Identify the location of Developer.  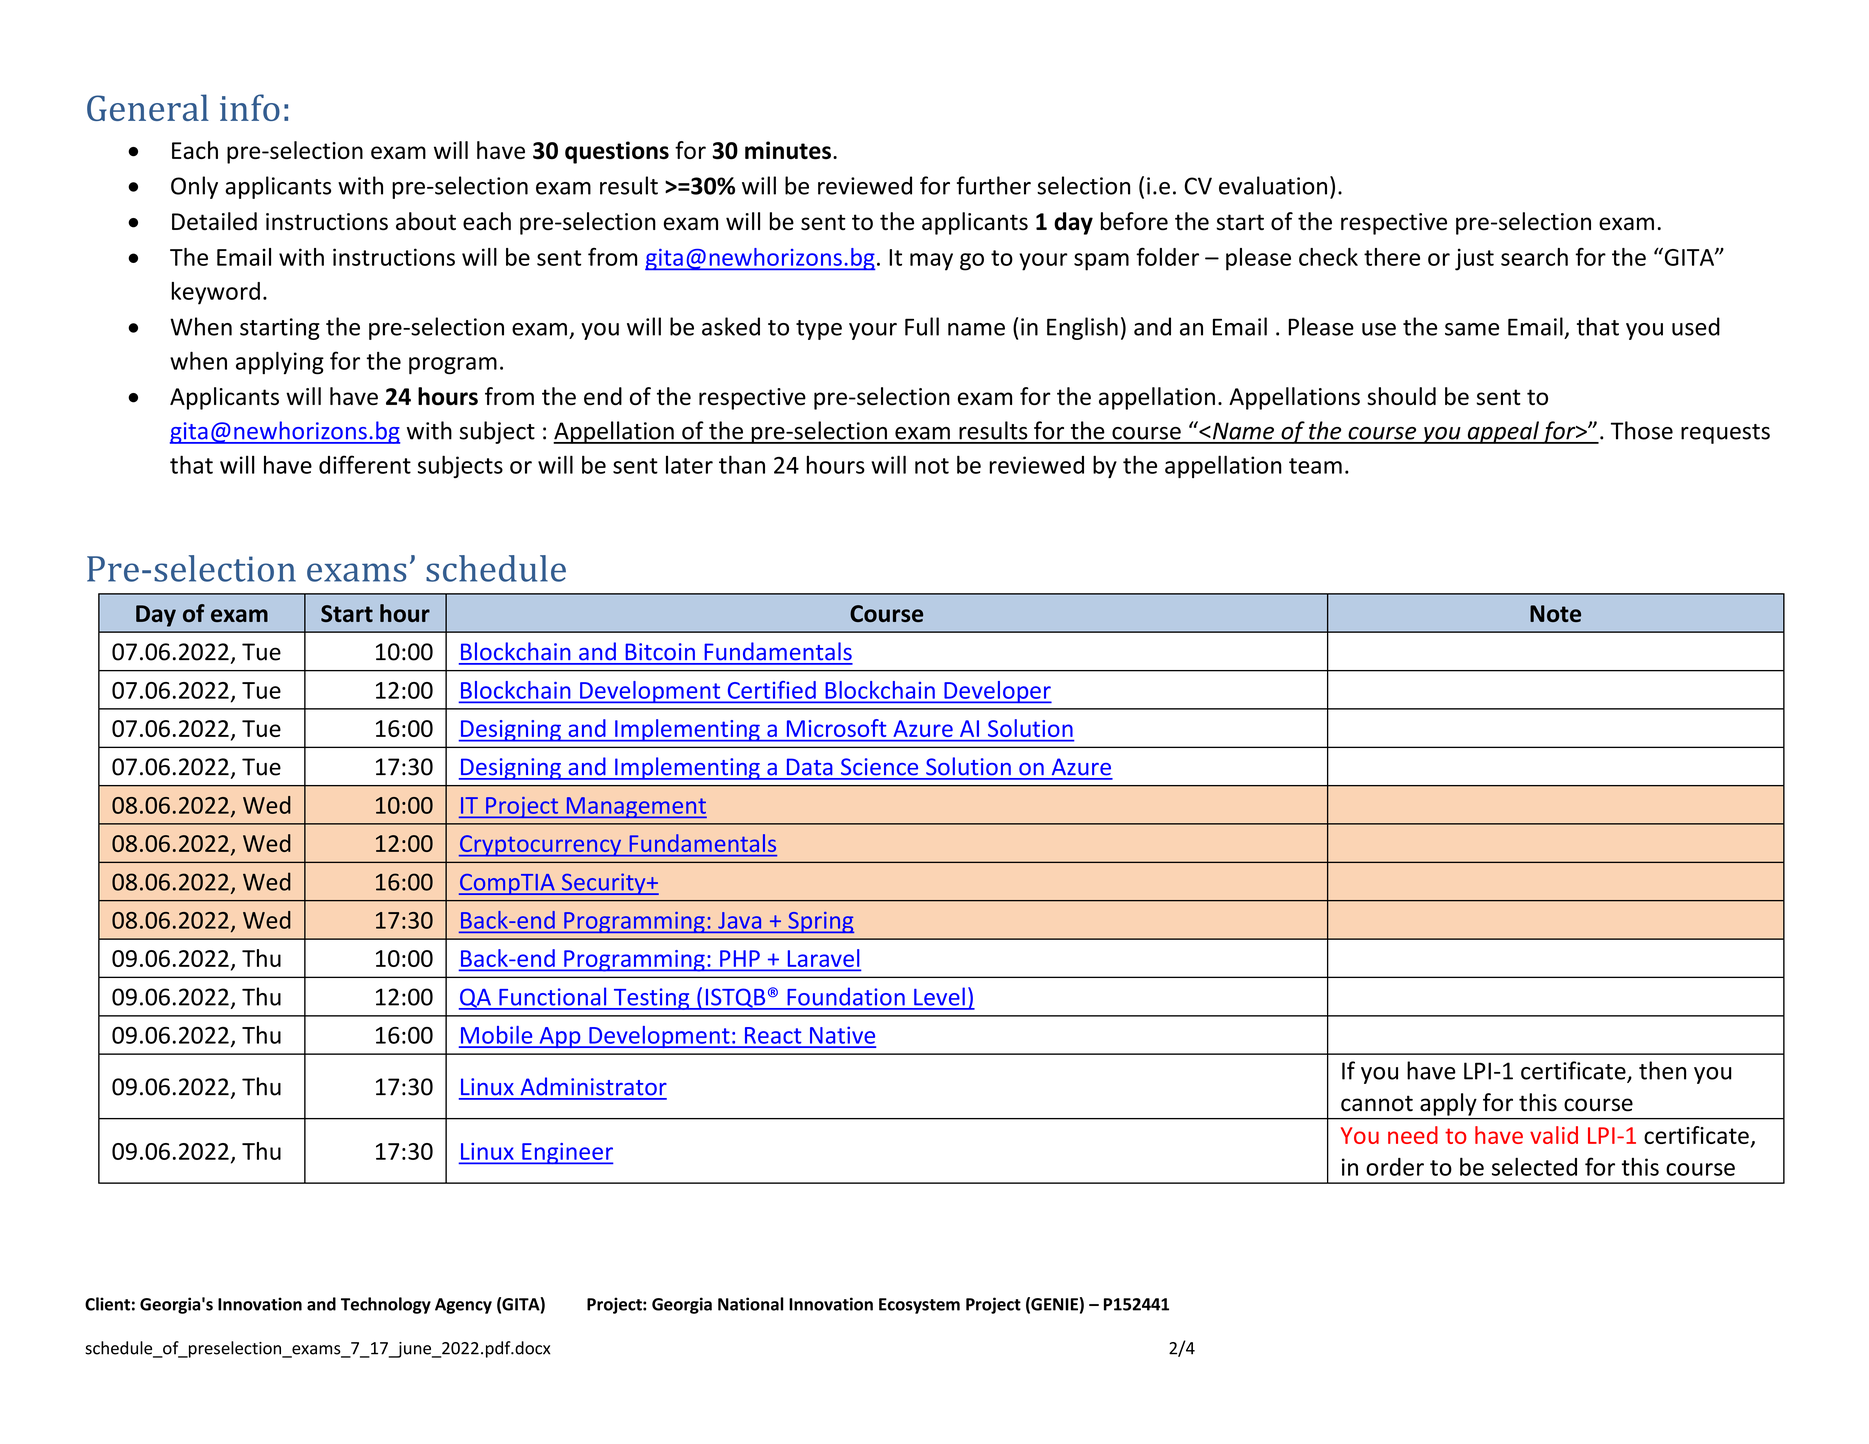
(997, 692).
